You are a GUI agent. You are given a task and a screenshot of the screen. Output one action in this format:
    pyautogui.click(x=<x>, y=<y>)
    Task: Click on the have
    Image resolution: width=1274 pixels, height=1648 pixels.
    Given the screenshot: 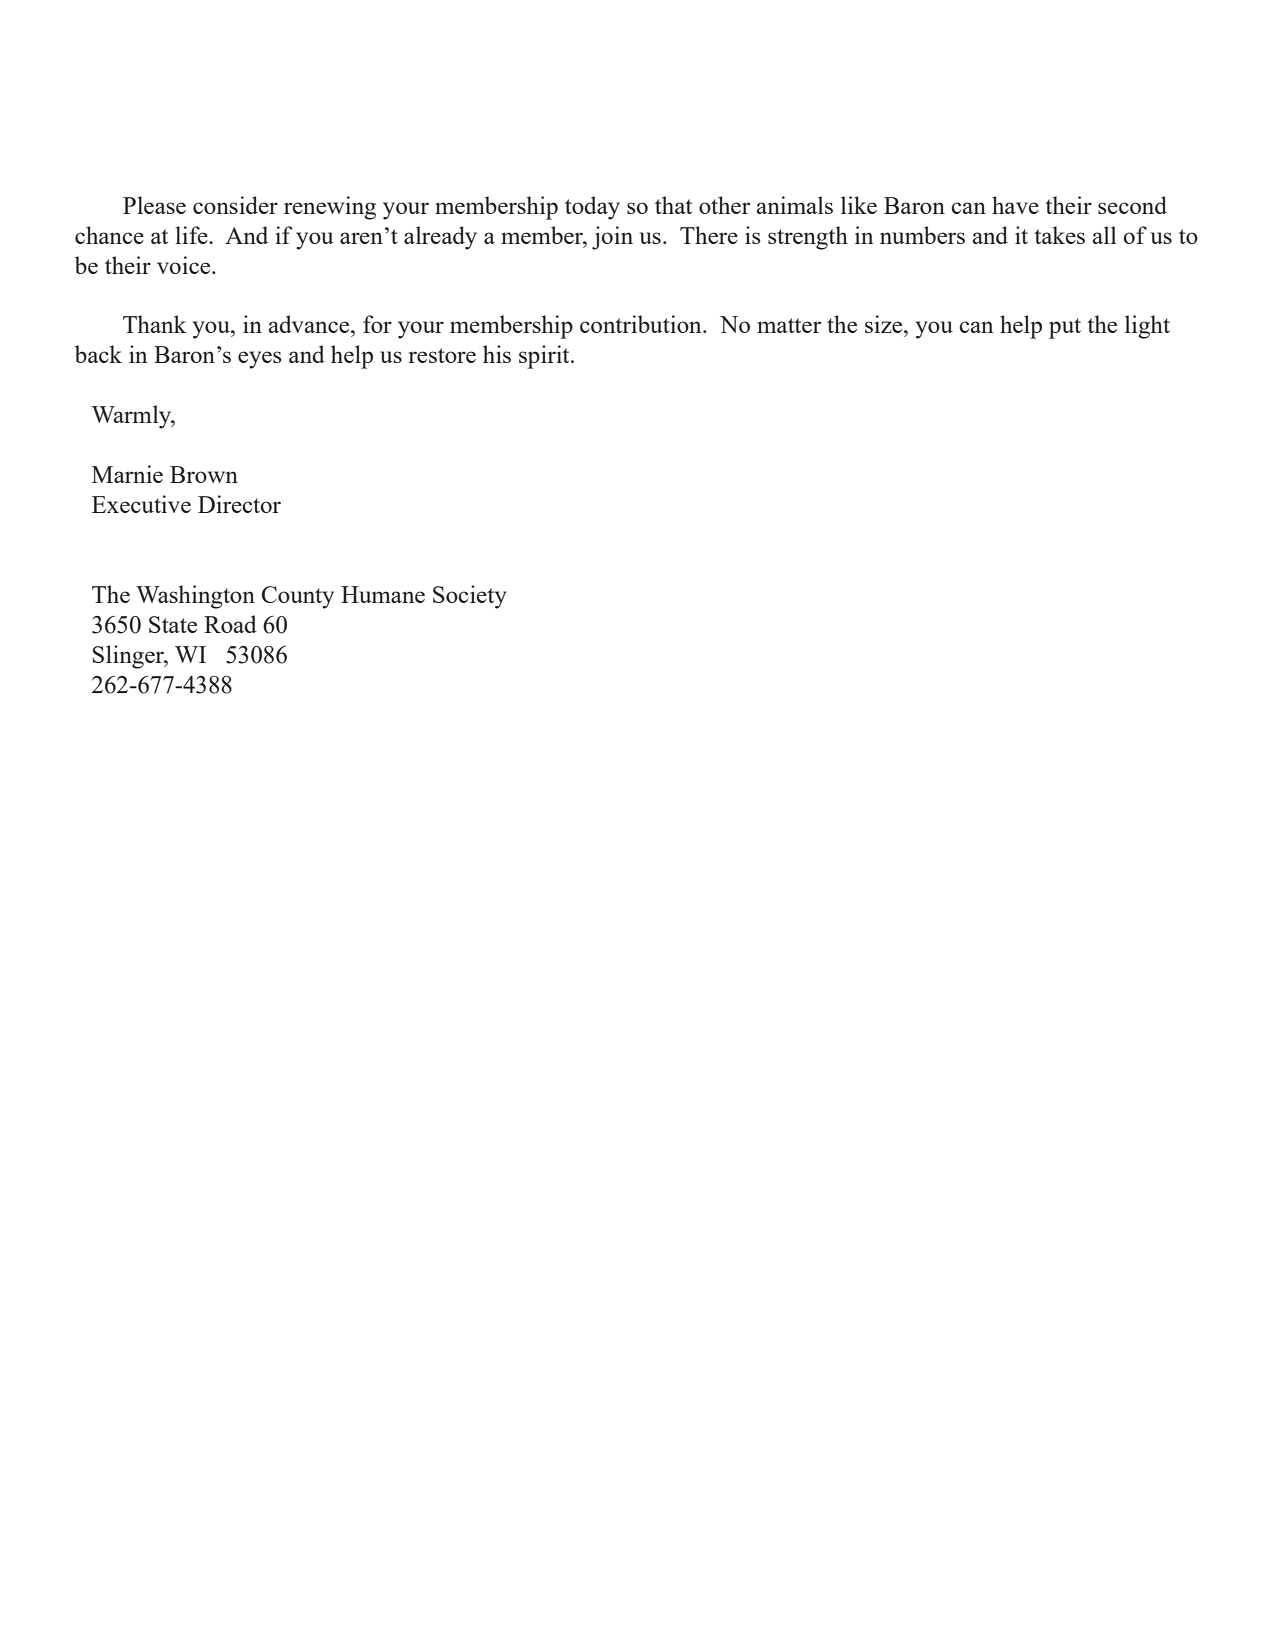 What is the action you would take?
    pyautogui.click(x=1015, y=205)
